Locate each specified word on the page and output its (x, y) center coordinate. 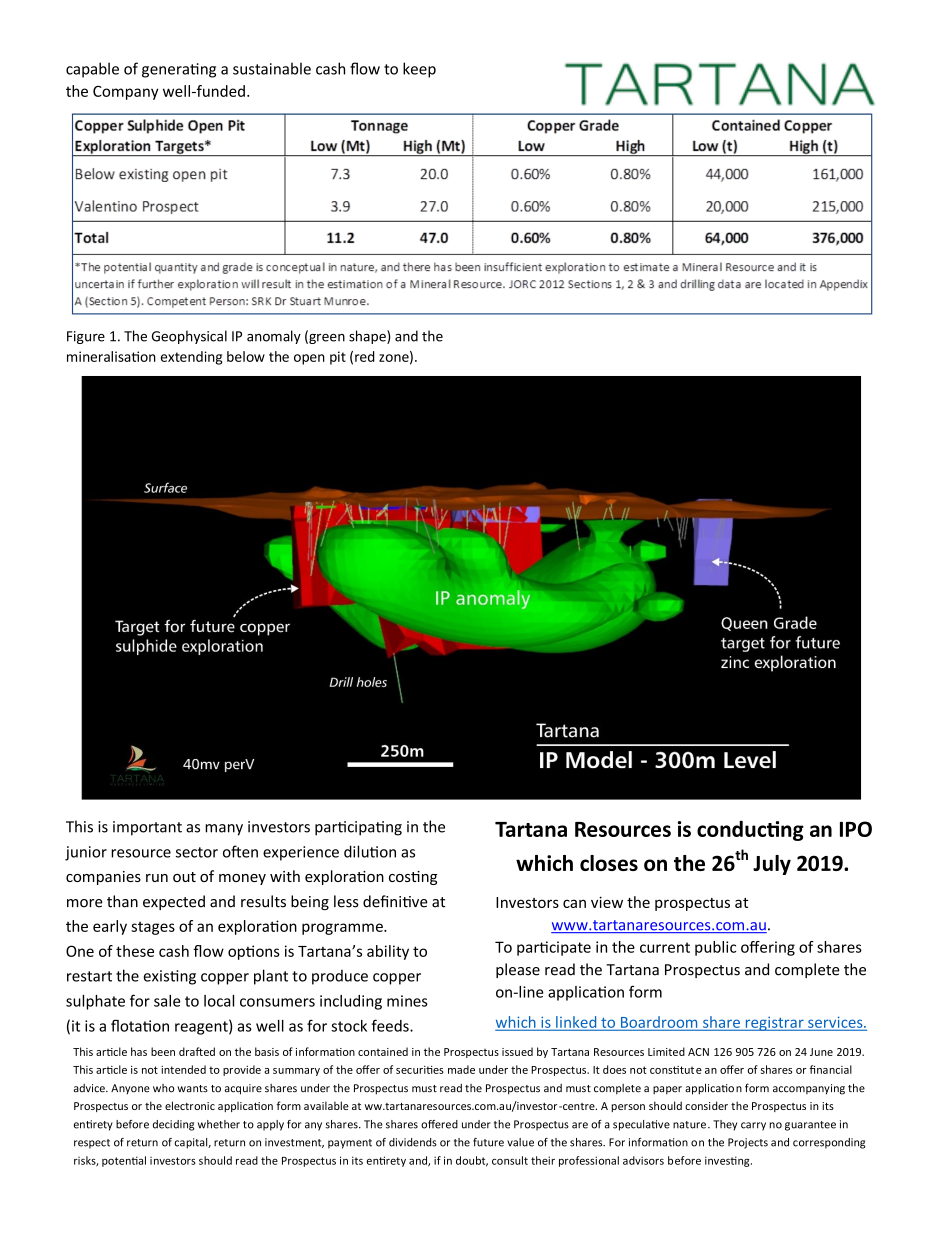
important (147, 828)
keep (419, 70)
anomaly (274, 337)
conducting (750, 830)
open (309, 359)
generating (179, 70)
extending (191, 358)
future (488, 1142)
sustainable (272, 68)
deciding (174, 1125)
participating (358, 828)
